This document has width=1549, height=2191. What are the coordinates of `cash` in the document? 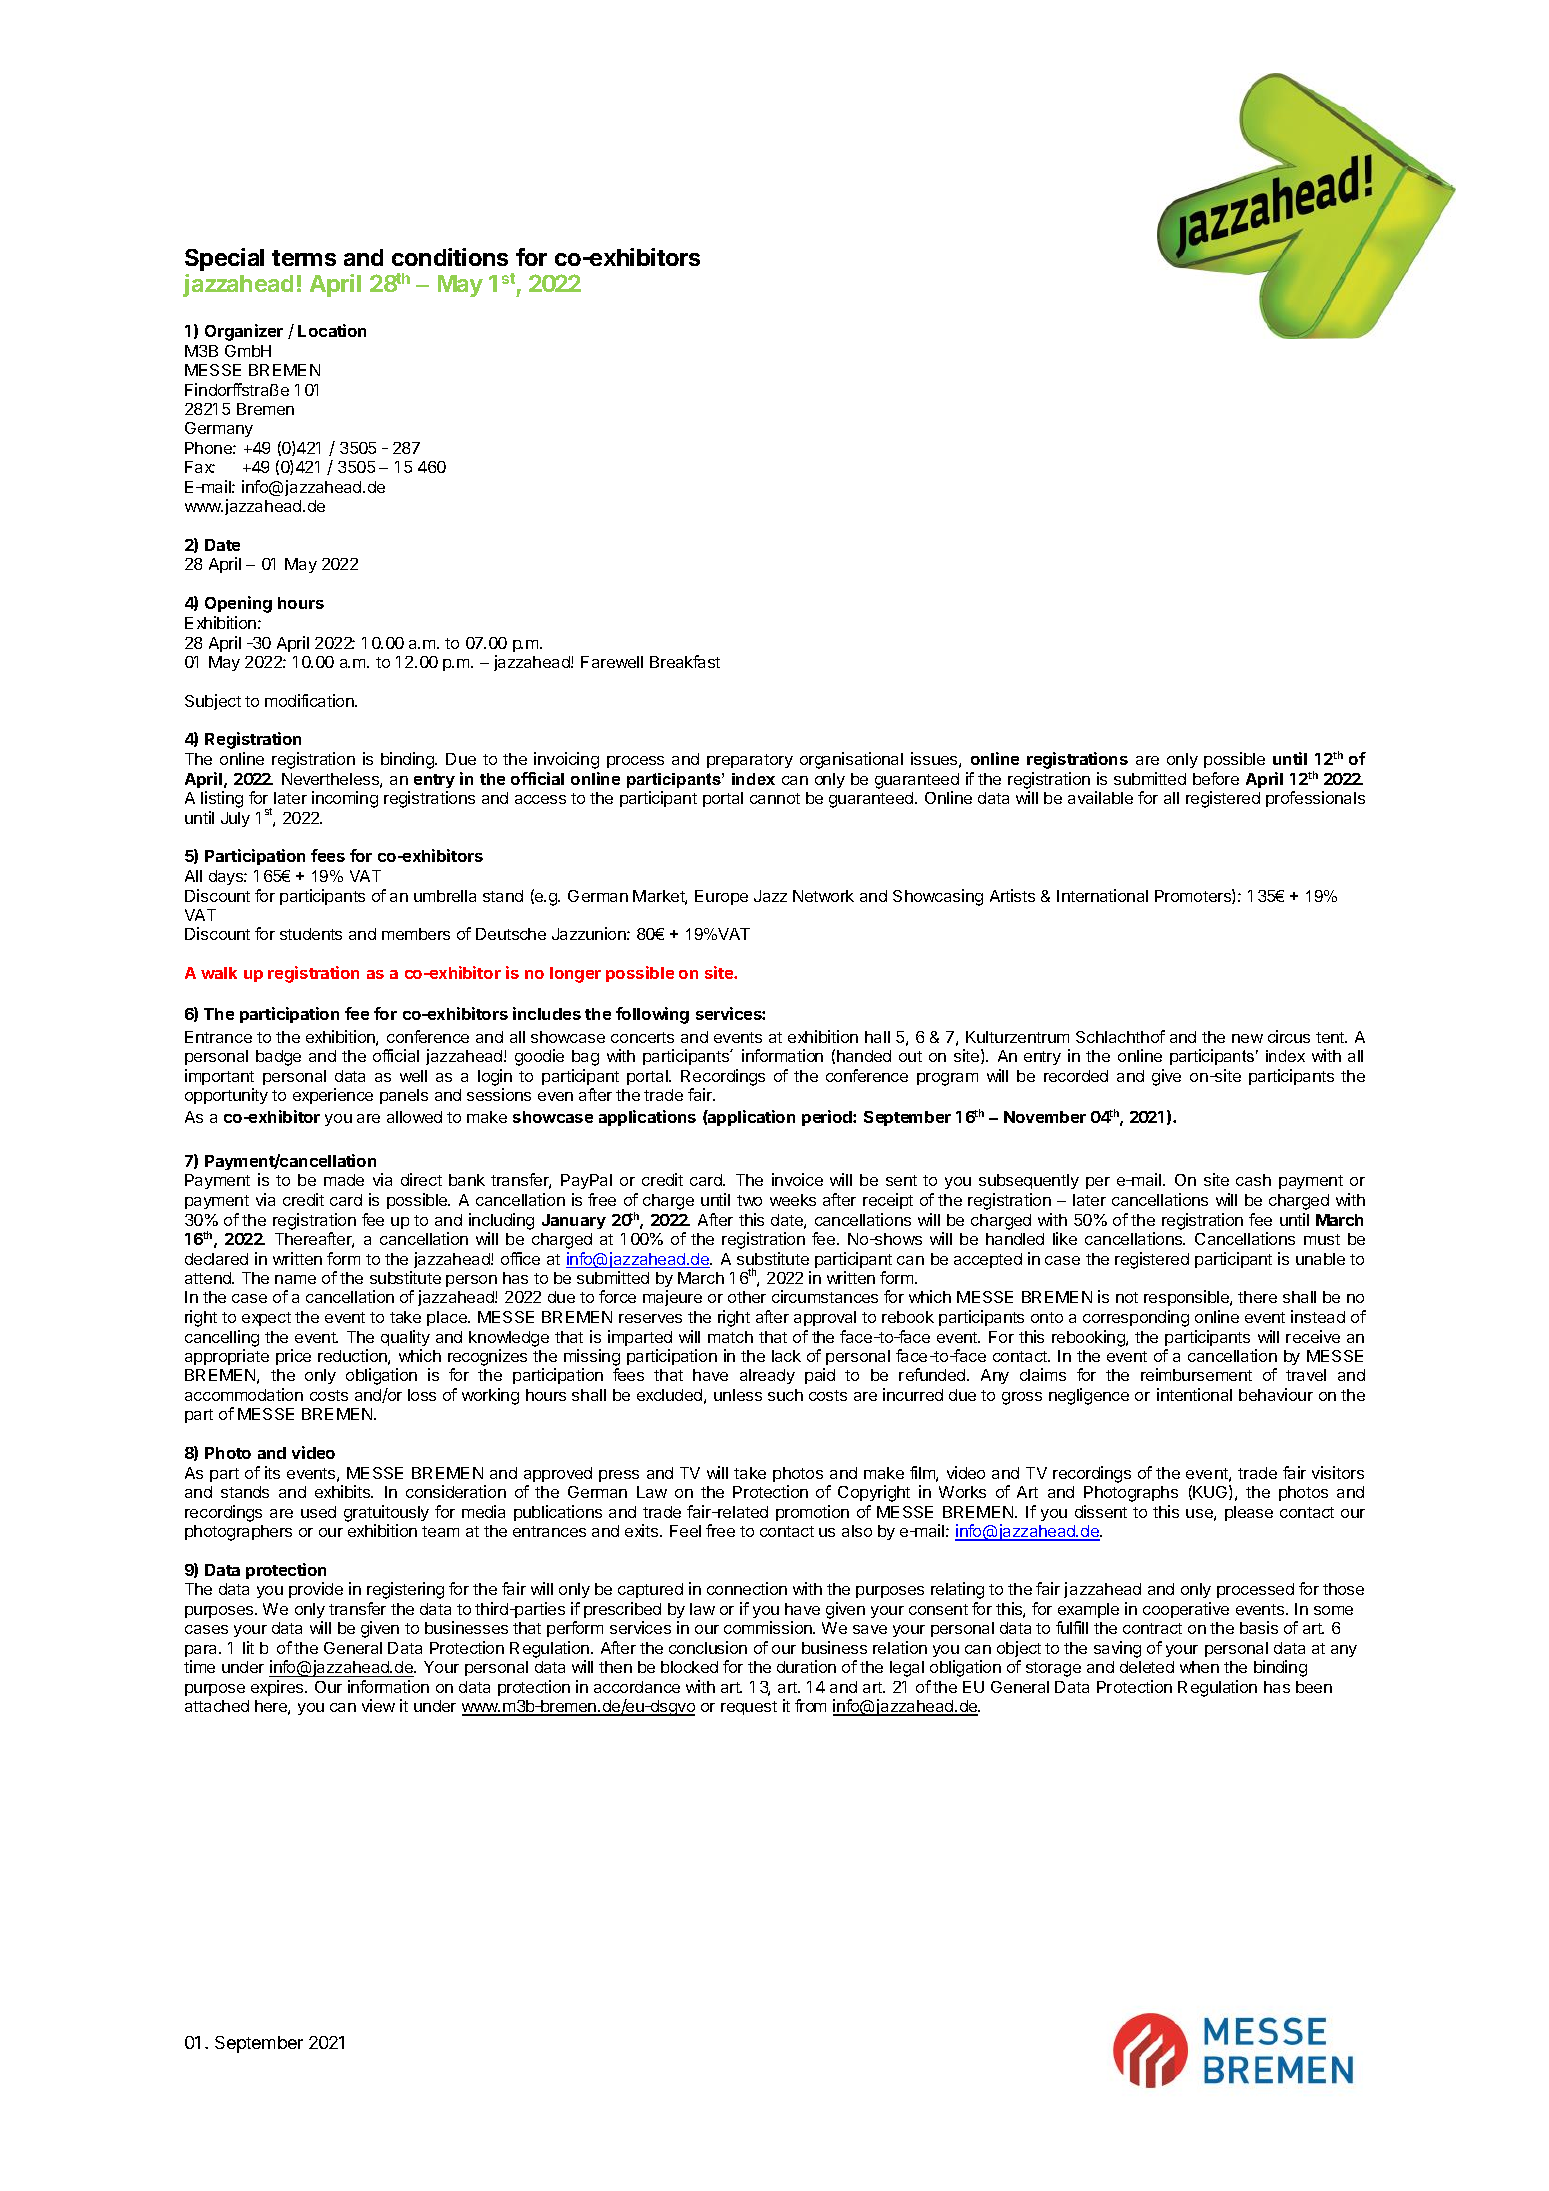 It's located at (1253, 1180).
